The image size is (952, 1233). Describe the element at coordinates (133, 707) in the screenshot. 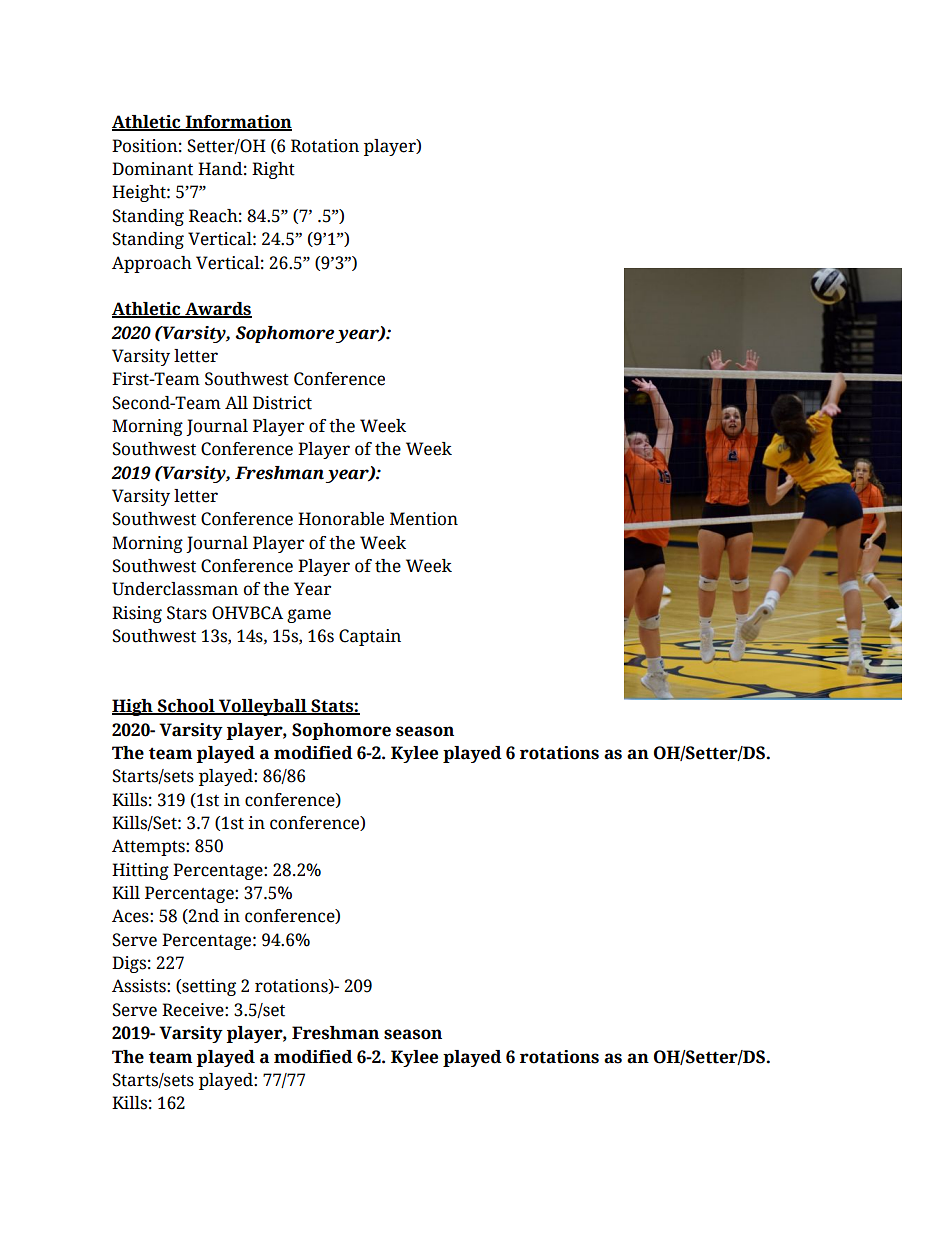

I see `High` at that location.
